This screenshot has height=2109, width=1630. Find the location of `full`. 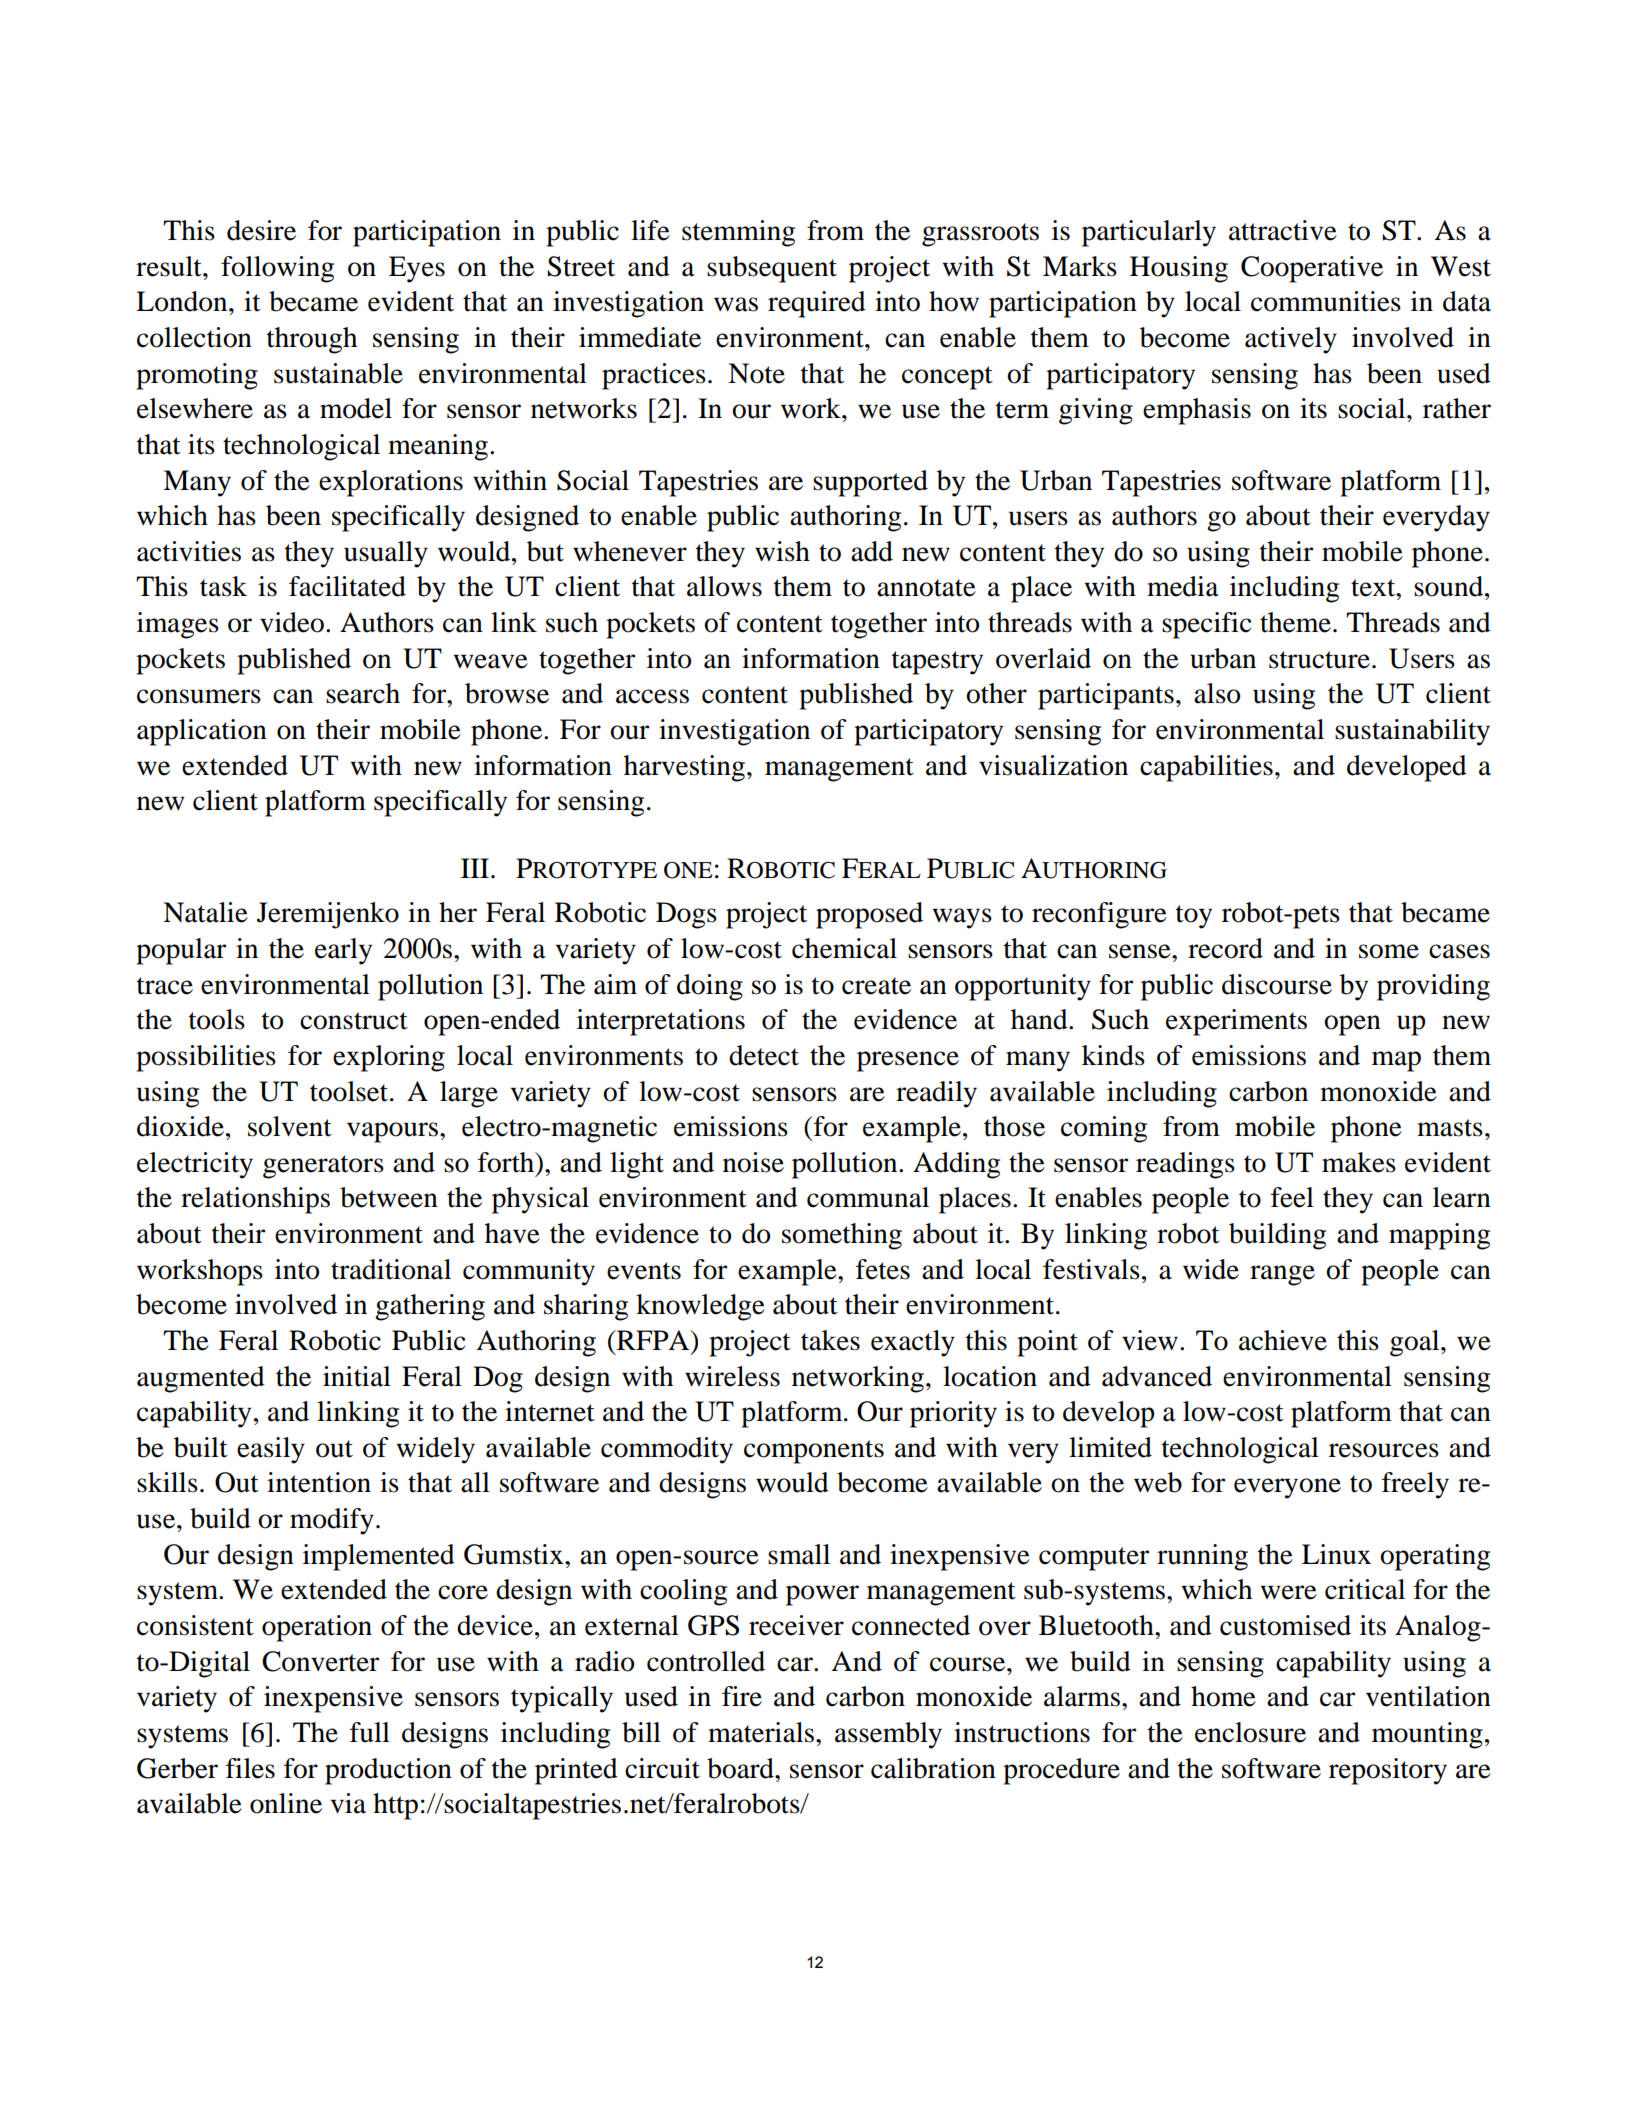

full is located at coordinates (370, 1732).
